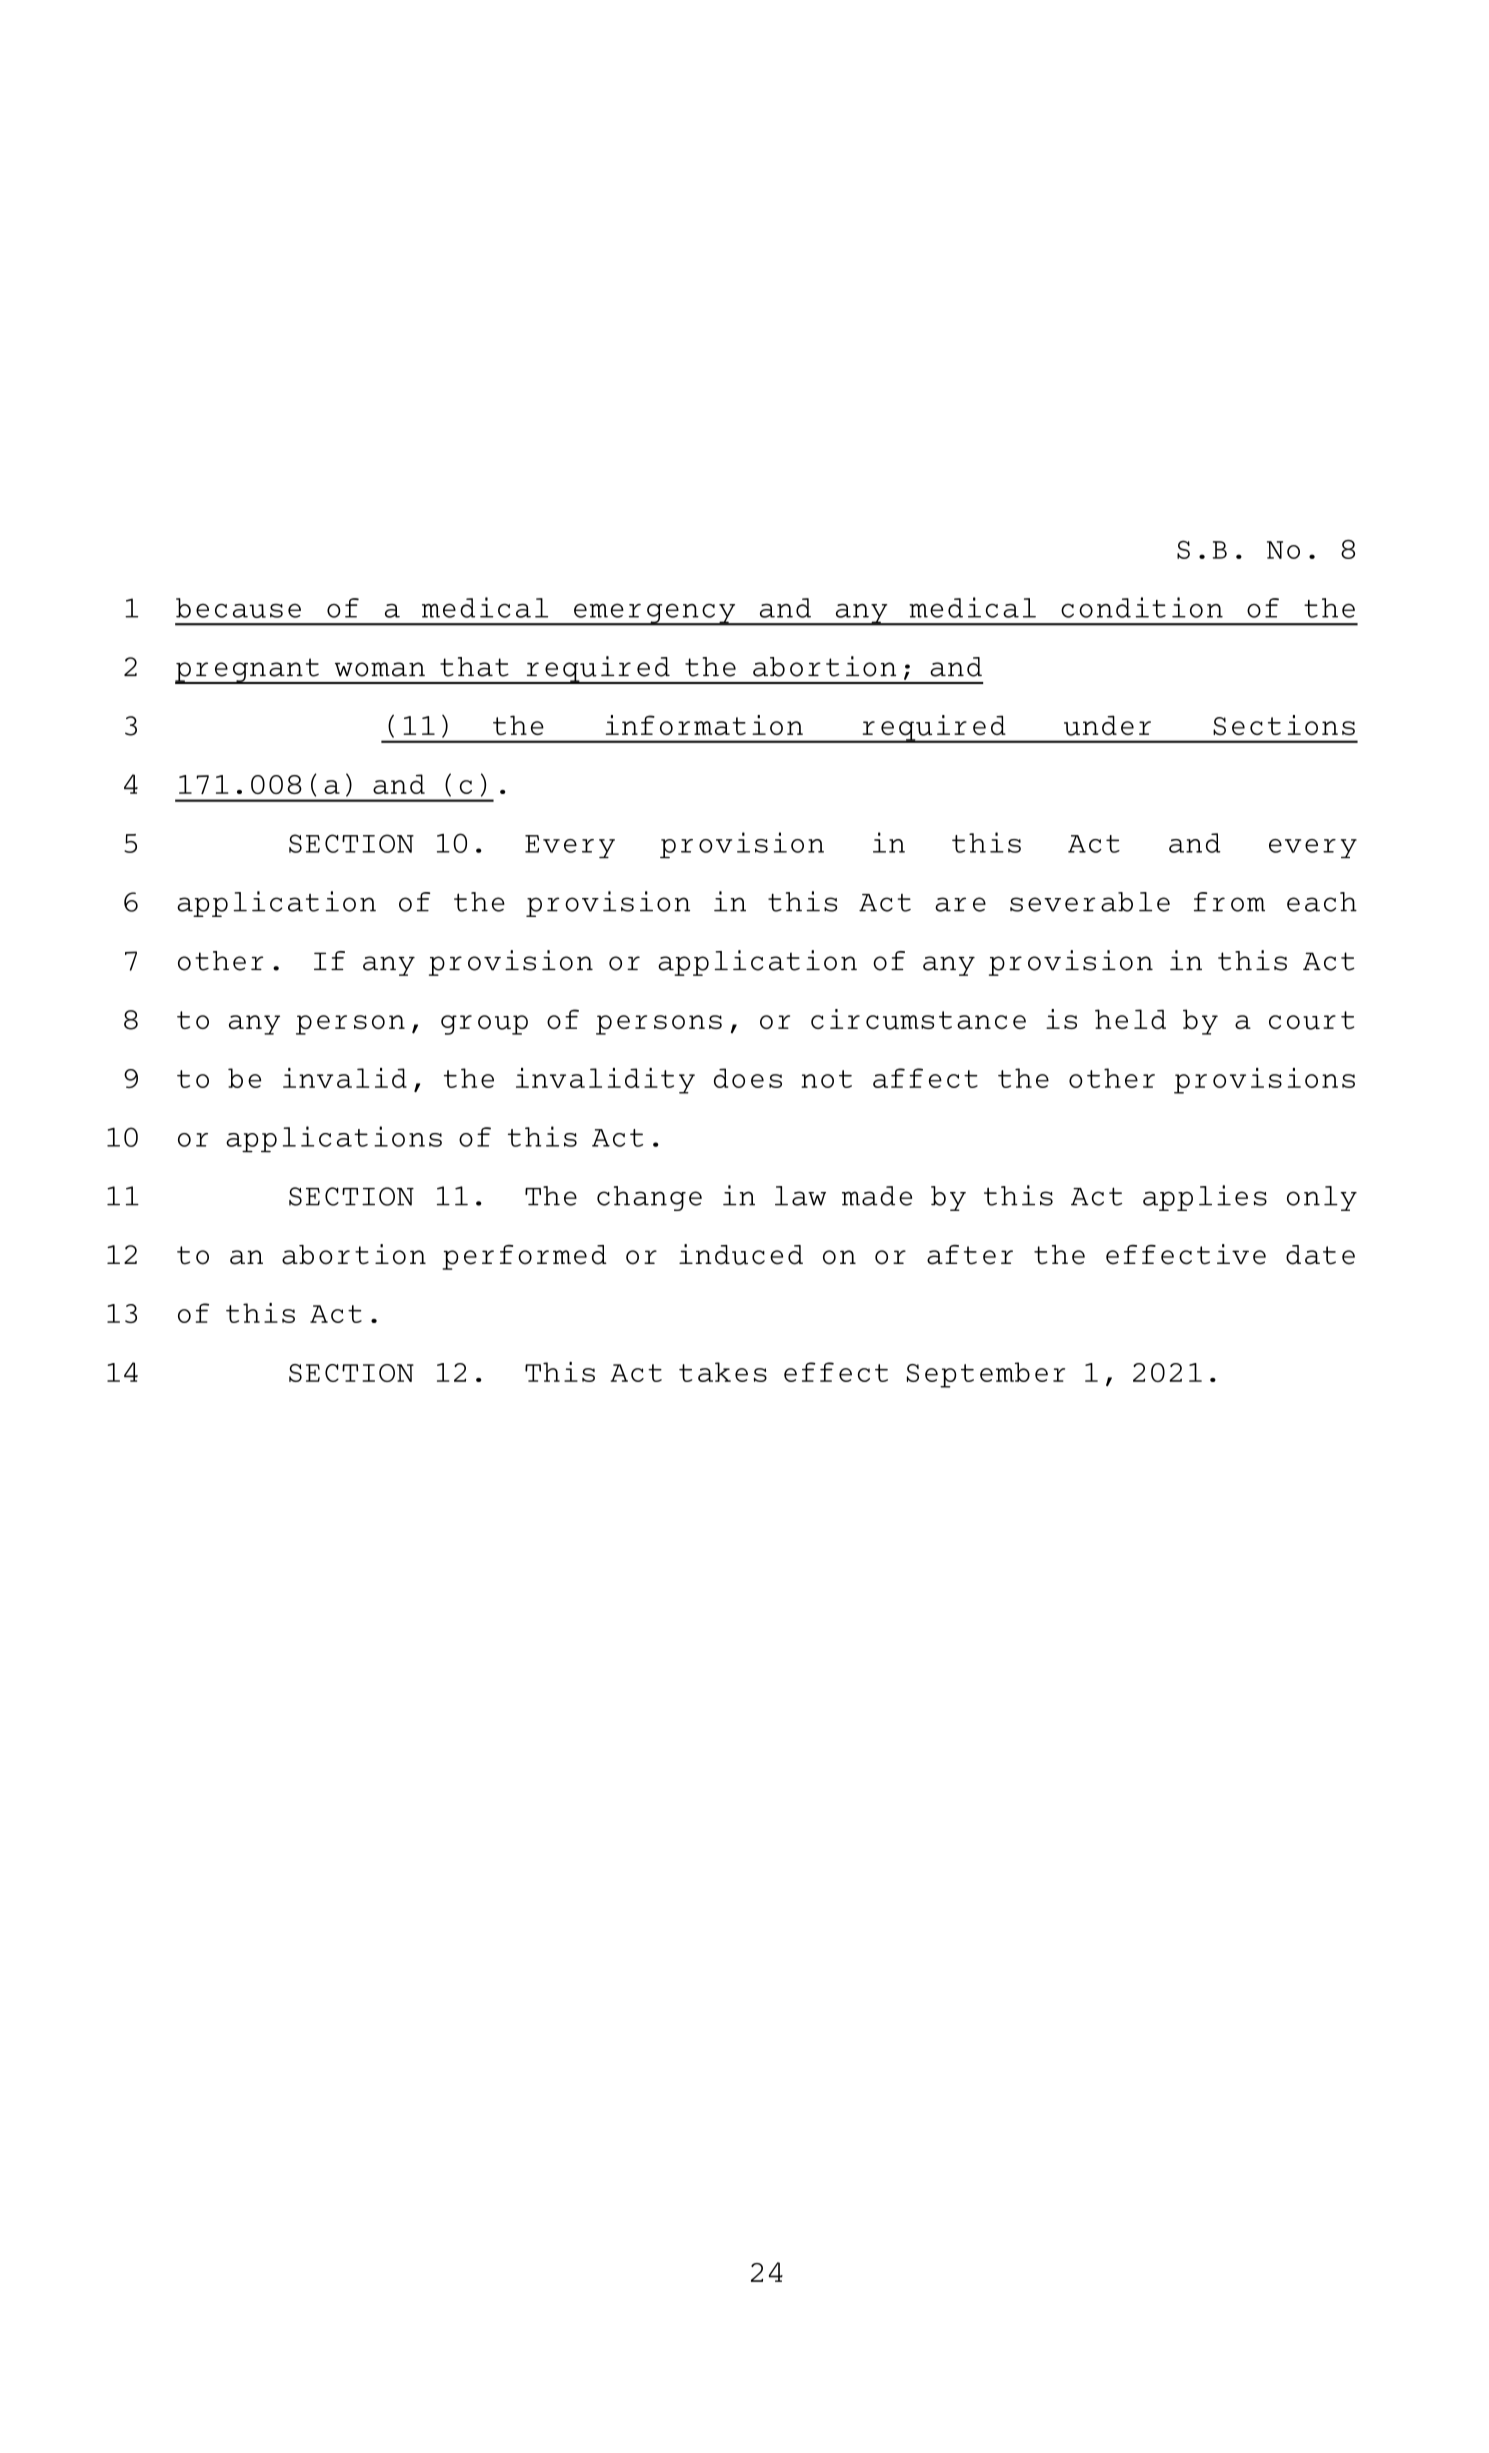 Image resolution: width=1489 pixels, height=2453 pixels. I want to click on takes, so click(723, 1372).
